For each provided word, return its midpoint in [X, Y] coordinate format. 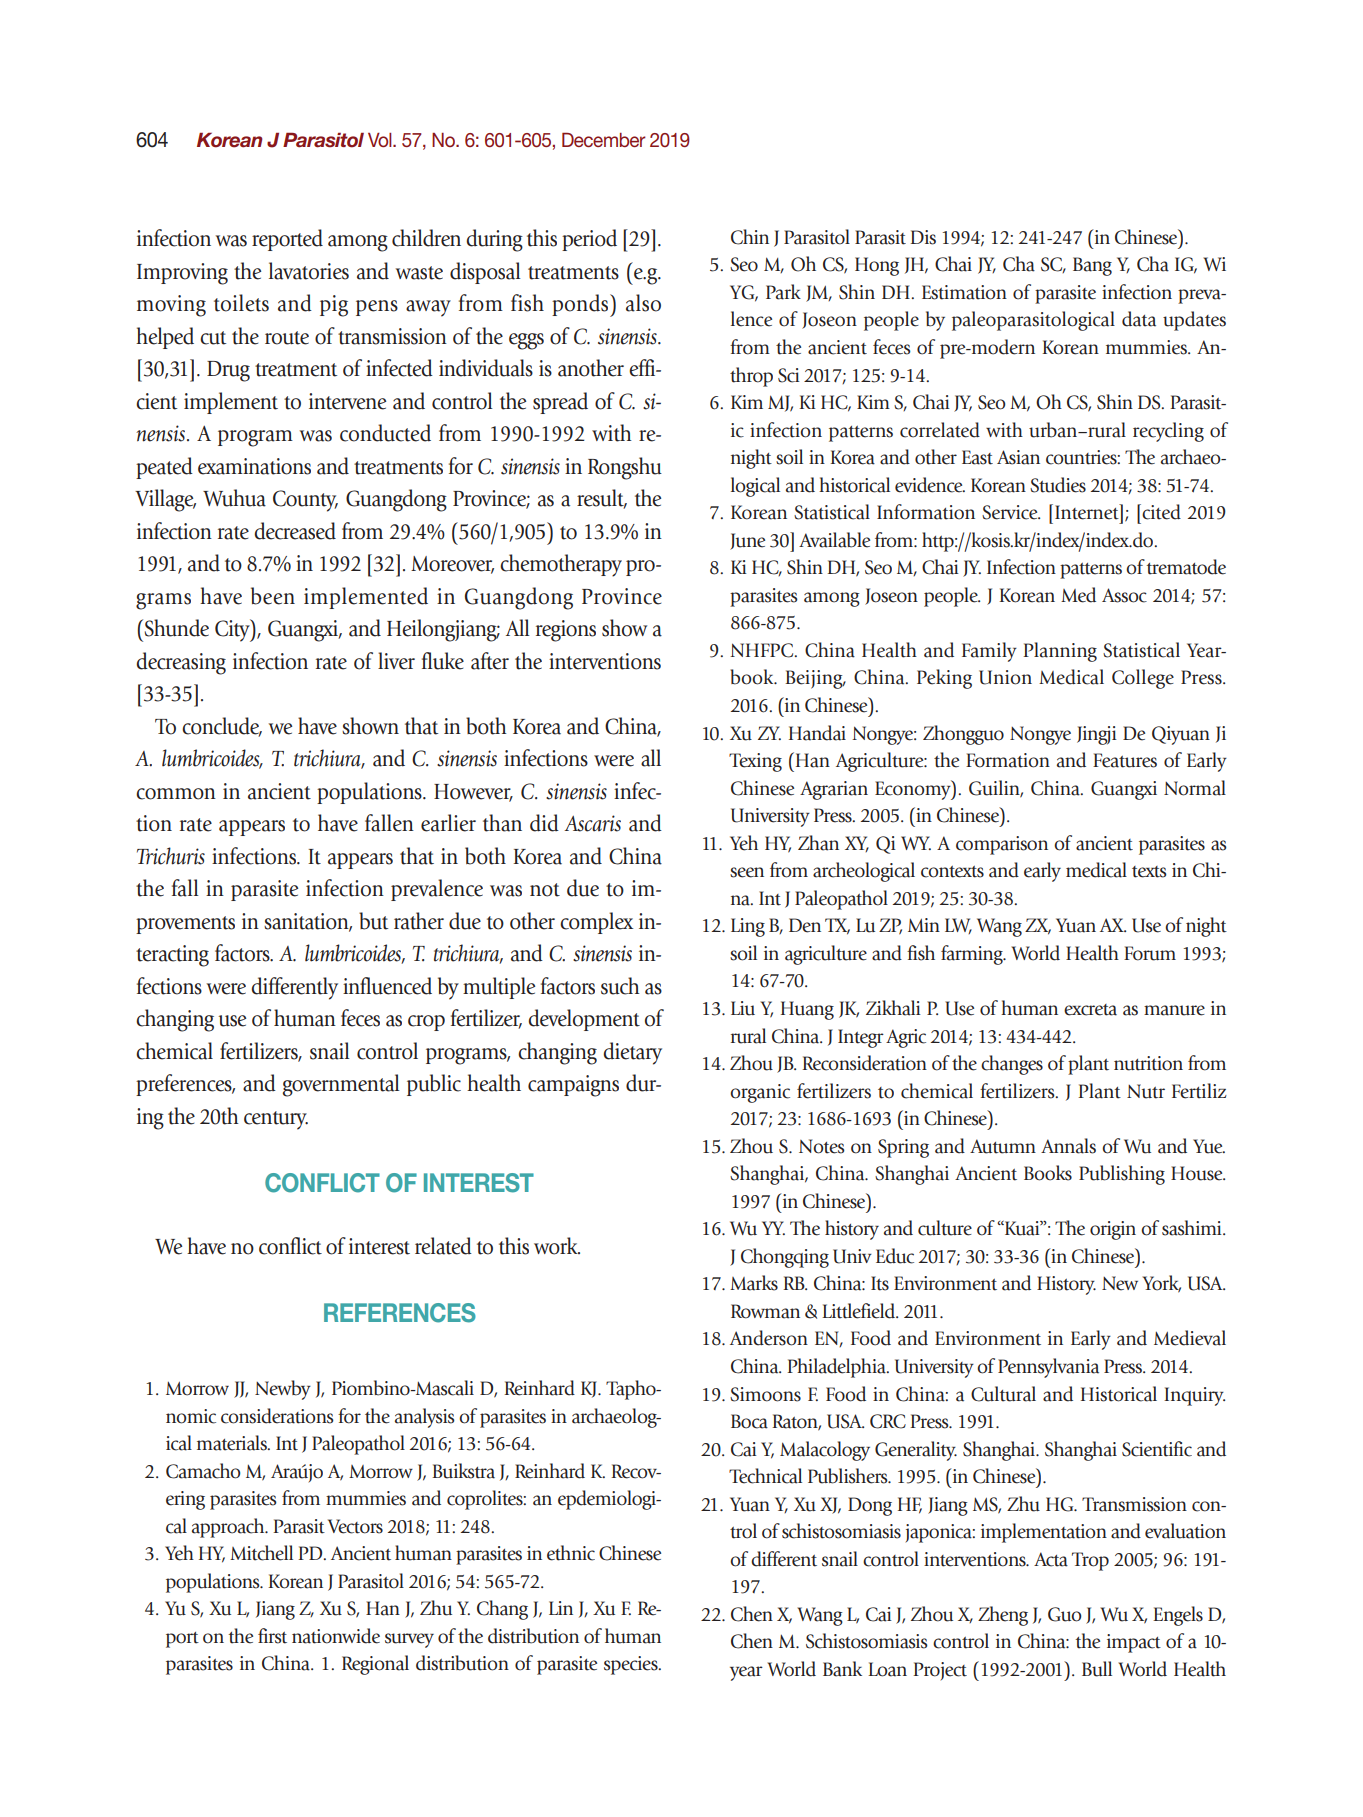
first [272, 1636]
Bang [1092, 266]
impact [1134, 1643]
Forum [1150, 953]
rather [419, 921]
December [604, 139]
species [632, 1665]
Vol [381, 140]
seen [747, 872]
